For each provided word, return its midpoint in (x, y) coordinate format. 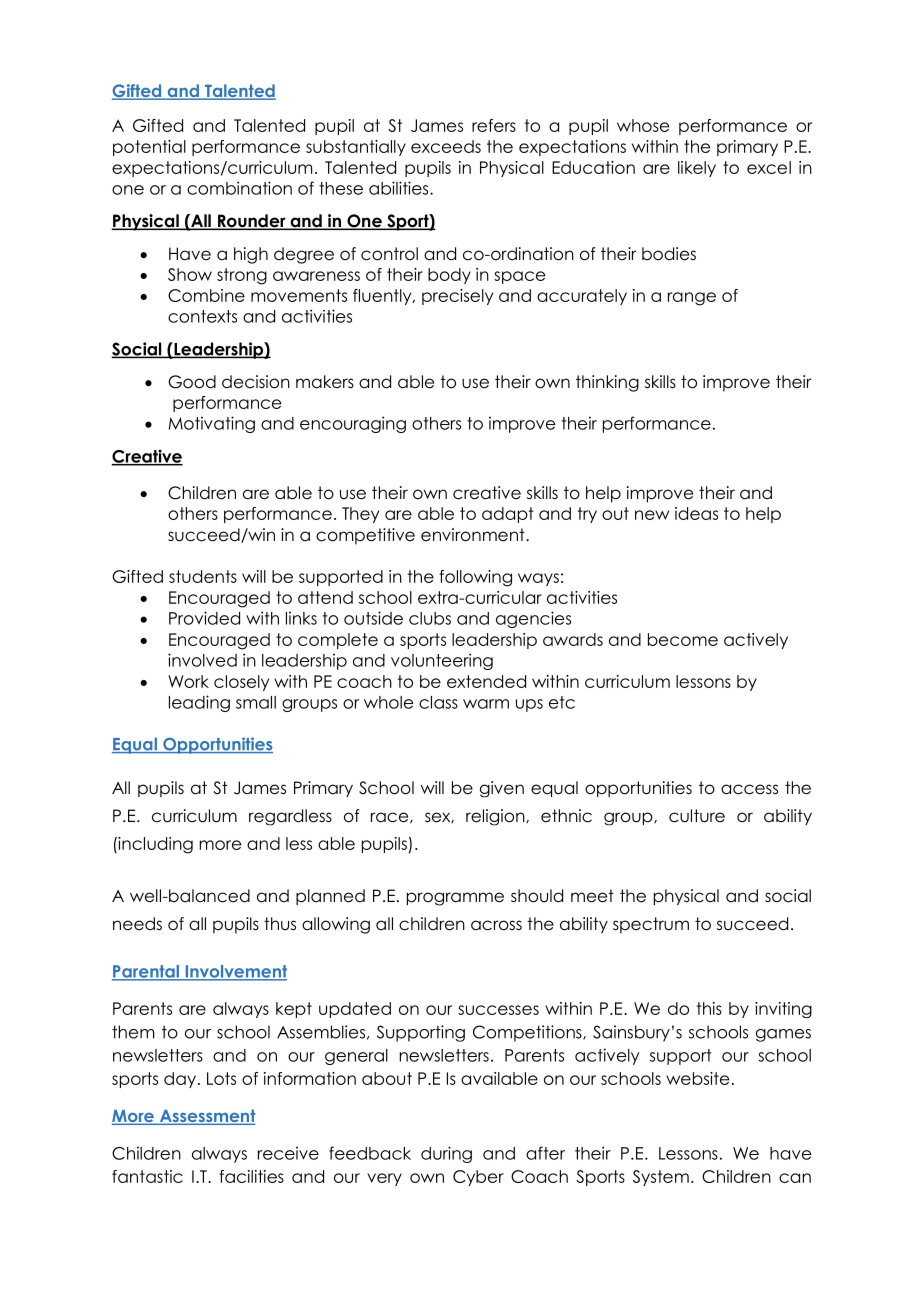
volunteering (442, 661)
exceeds (446, 146)
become (683, 639)
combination (239, 188)
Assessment (206, 1117)
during (446, 1154)
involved (202, 660)
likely (697, 169)
